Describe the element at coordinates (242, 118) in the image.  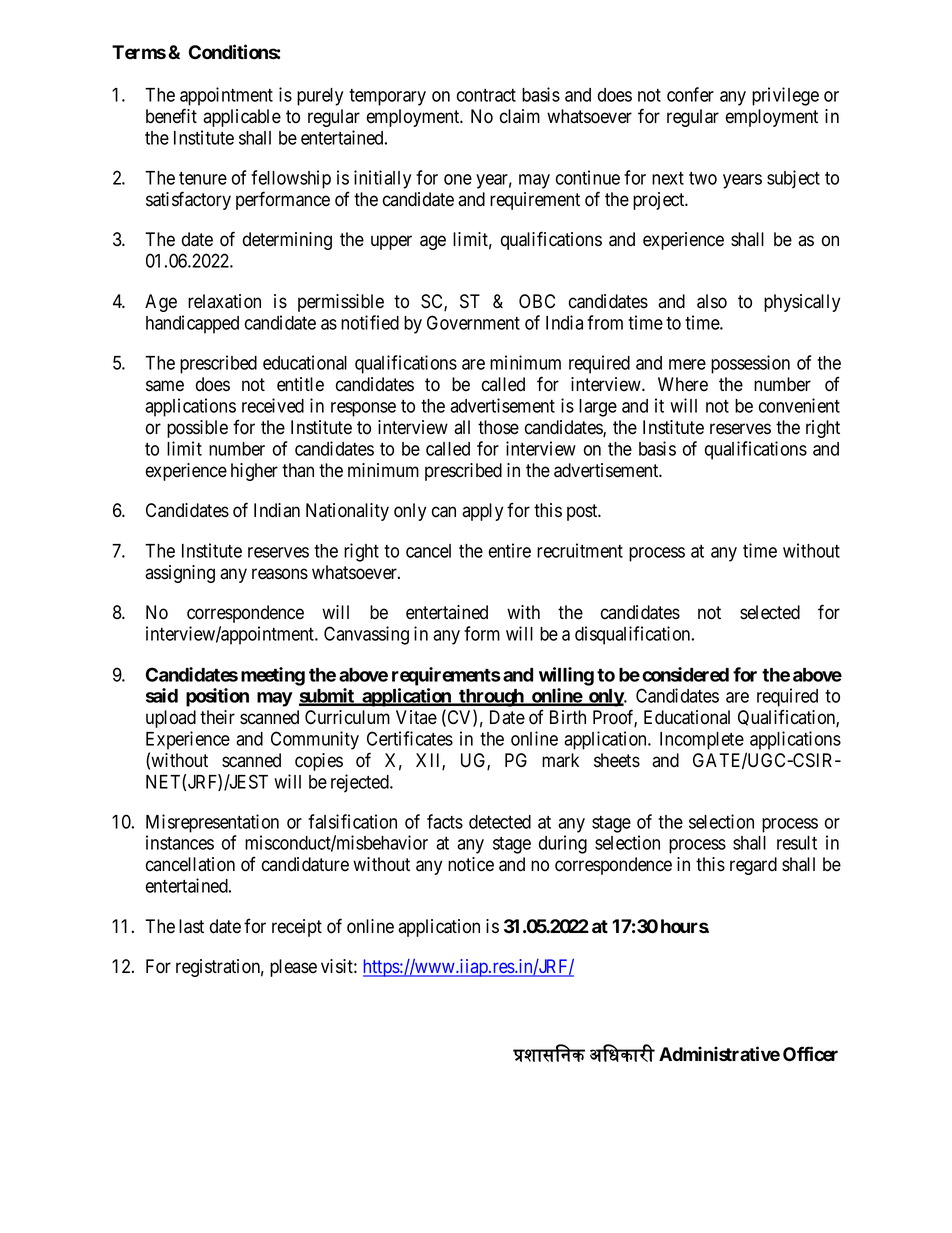
I see `applicable` at that location.
